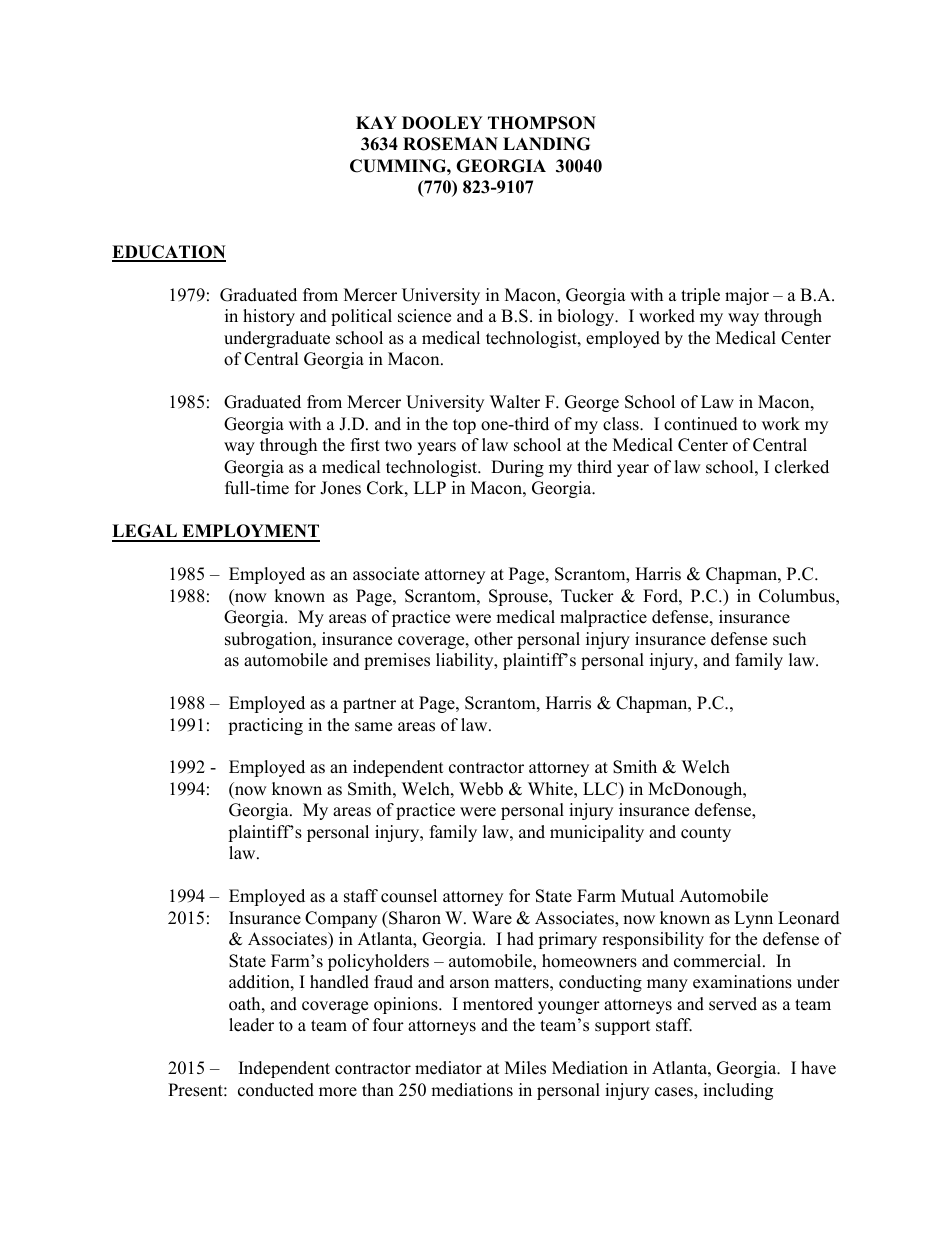  What do you see at coordinates (517, 468) in the screenshot?
I see `During` at bounding box center [517, 468].
